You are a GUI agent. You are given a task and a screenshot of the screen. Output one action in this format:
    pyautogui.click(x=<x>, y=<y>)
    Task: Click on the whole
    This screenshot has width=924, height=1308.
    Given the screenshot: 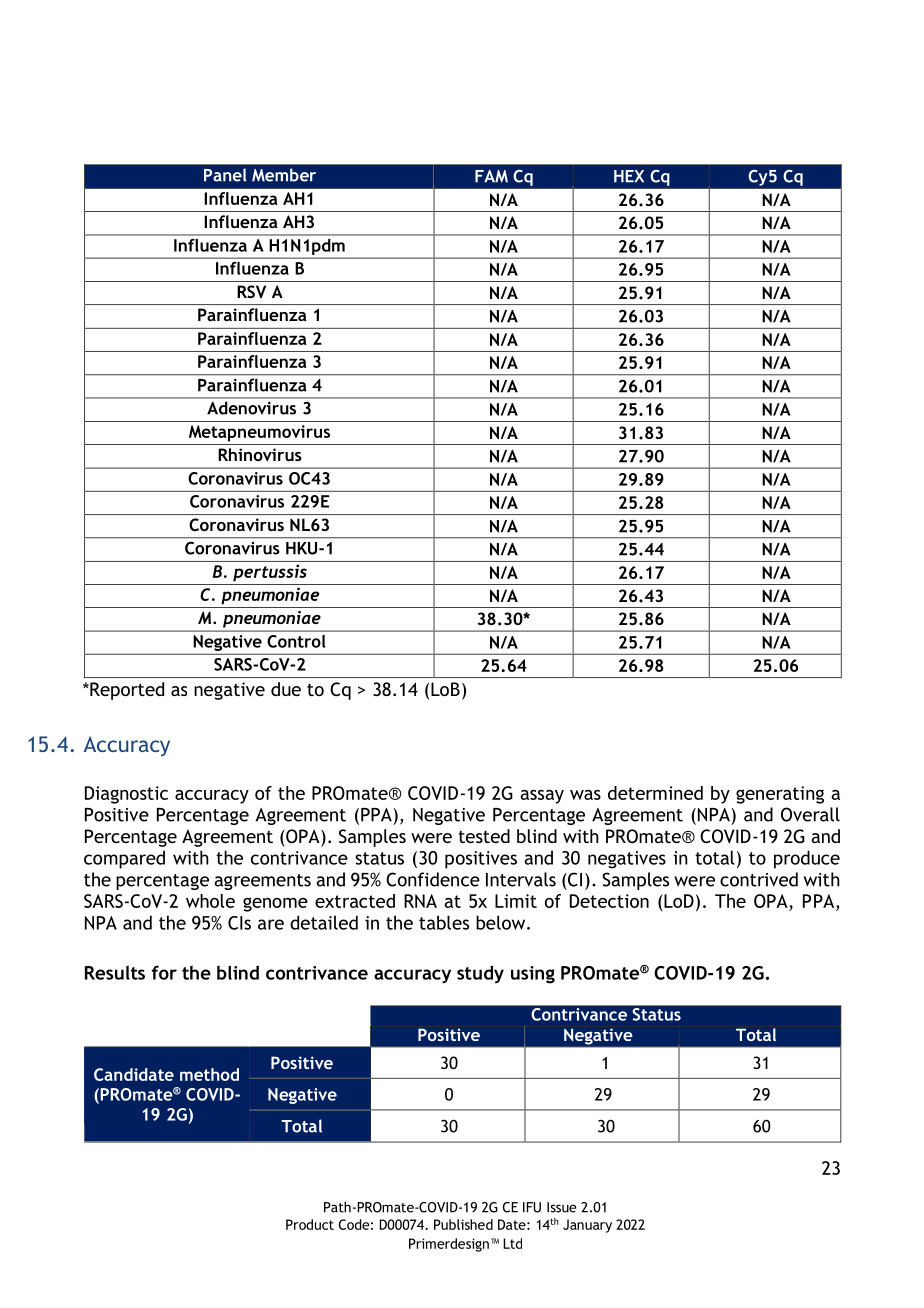 What is the action you would take?
    pyautogui.click(x=210, y=901)
